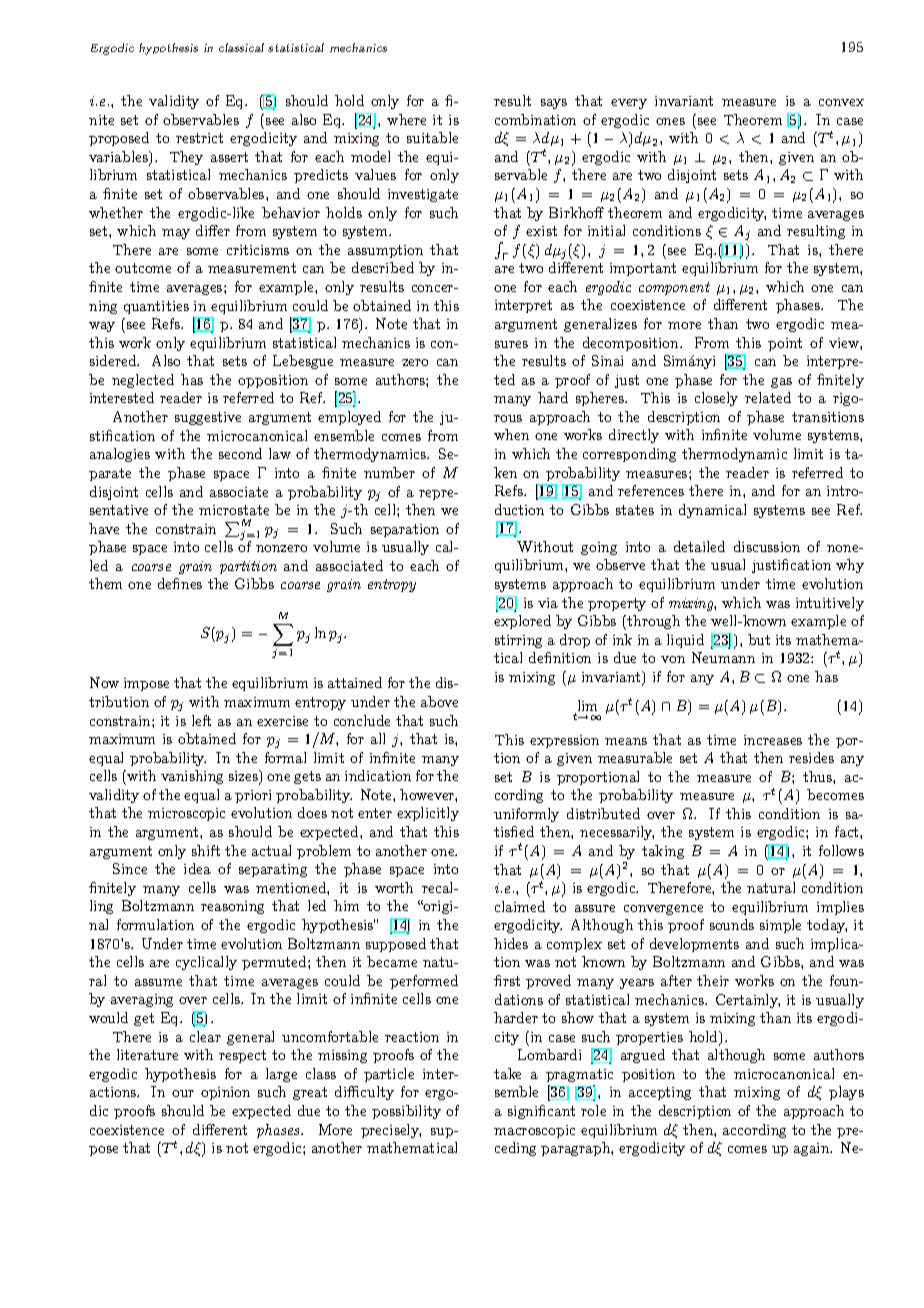 This document has height=1308, width=924. What do you see at coordinates (534, 1131) in the document?
I see `macroscopic` at bounding box center [534, 1131].
